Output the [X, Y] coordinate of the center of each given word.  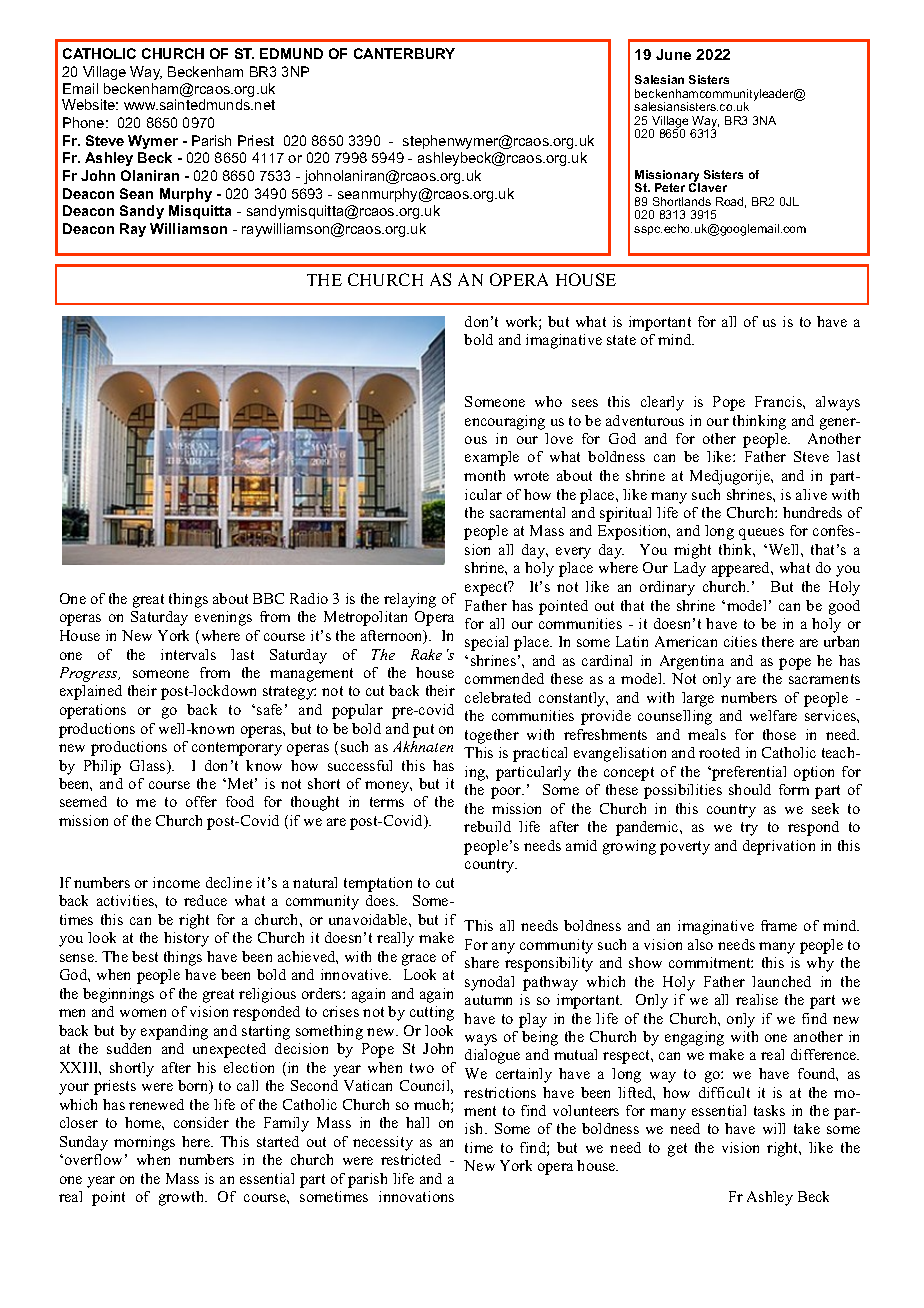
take [807, 1128]
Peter [670, 187]
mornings [144, 1143]
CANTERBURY [404, 53]
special [486, 643]
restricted [411, 1159]
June [673, 54]
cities [740, 641]
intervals [188, 654]
